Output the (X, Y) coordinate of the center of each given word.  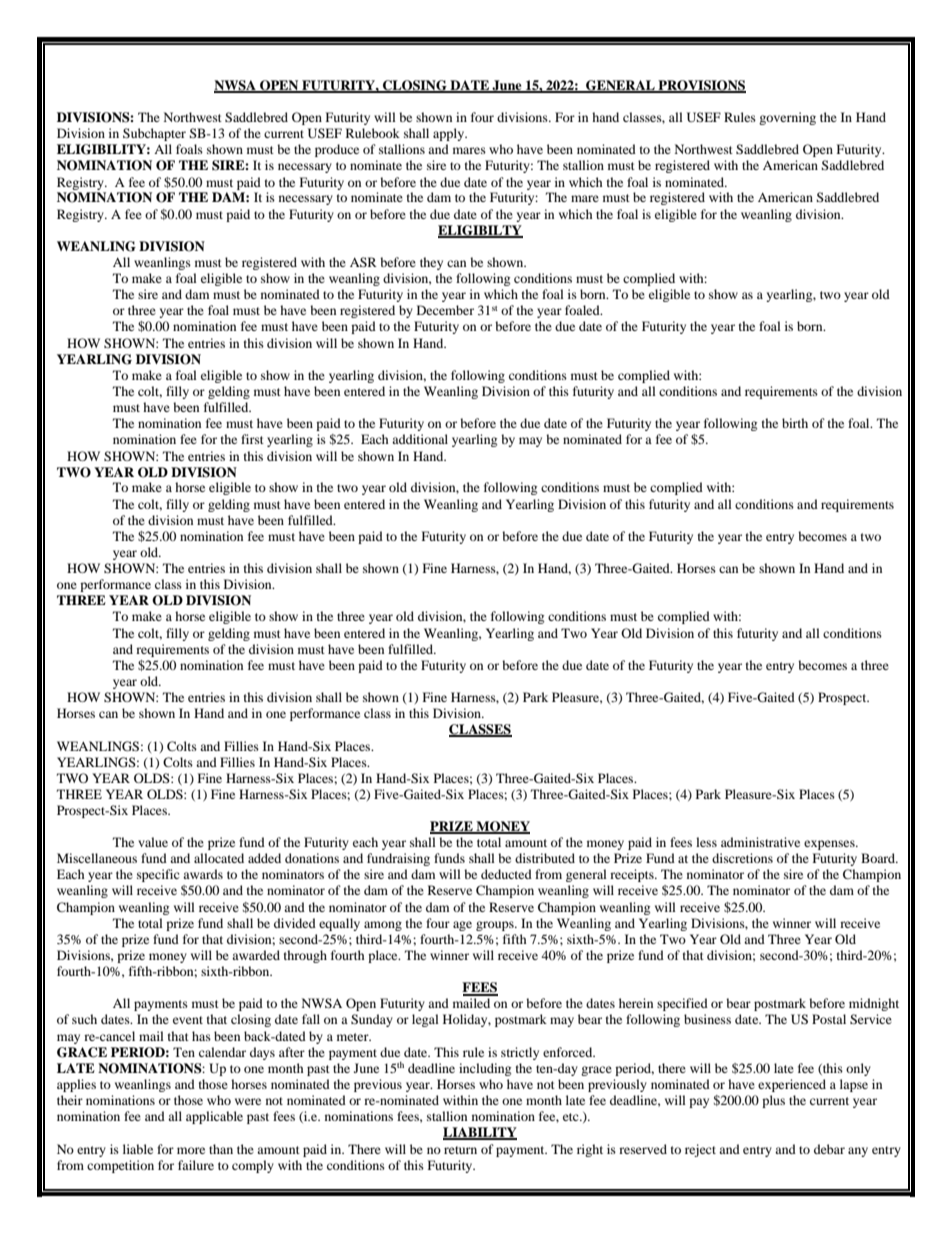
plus (773, 1101)
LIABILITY (480, 1133)
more (191, 1150)
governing (787, 118)
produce (337, 150)
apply (450, 134)
